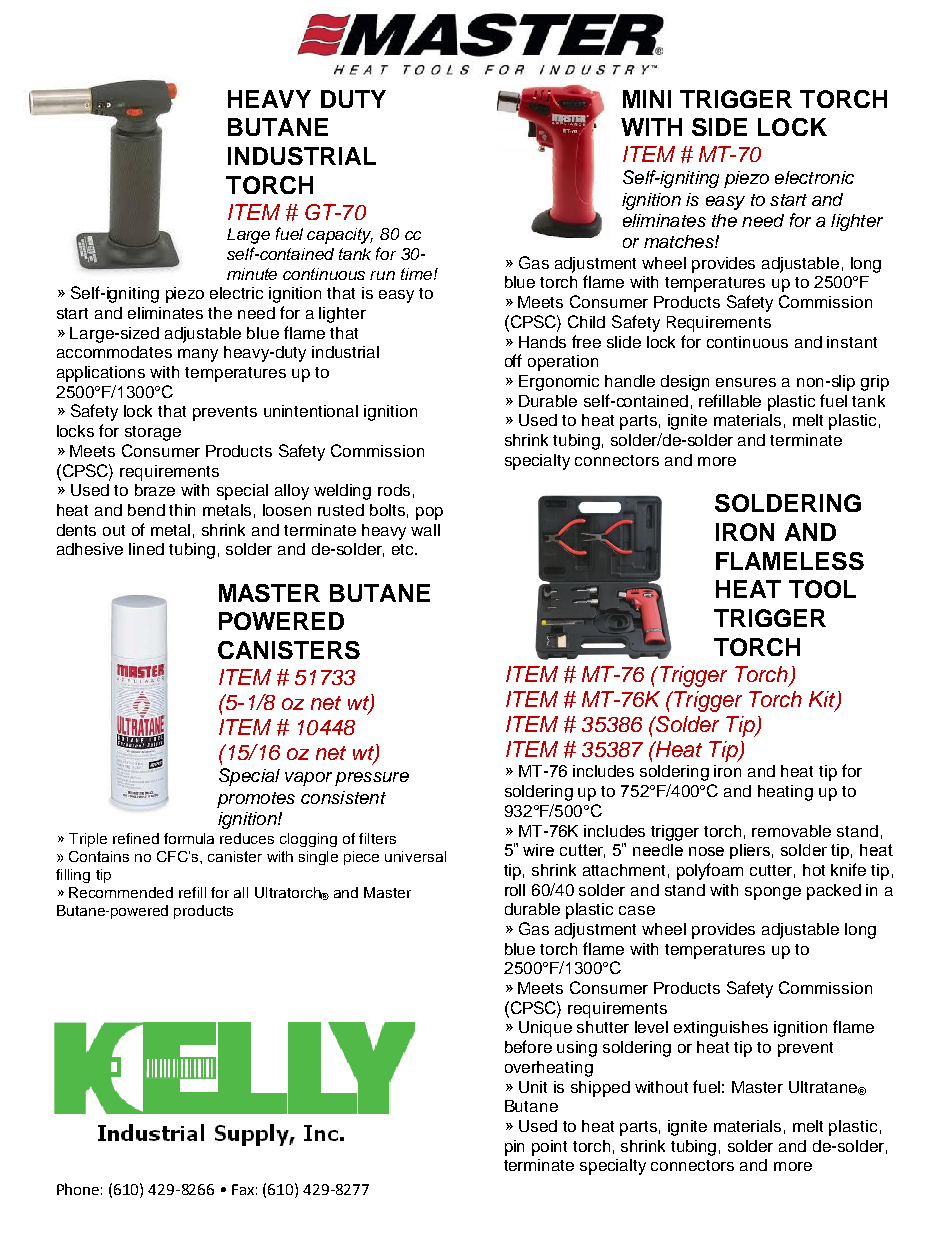 Image resolution: width=952 pixels, height=1233 pixels. I want to click on formula, so click(189, 838).
